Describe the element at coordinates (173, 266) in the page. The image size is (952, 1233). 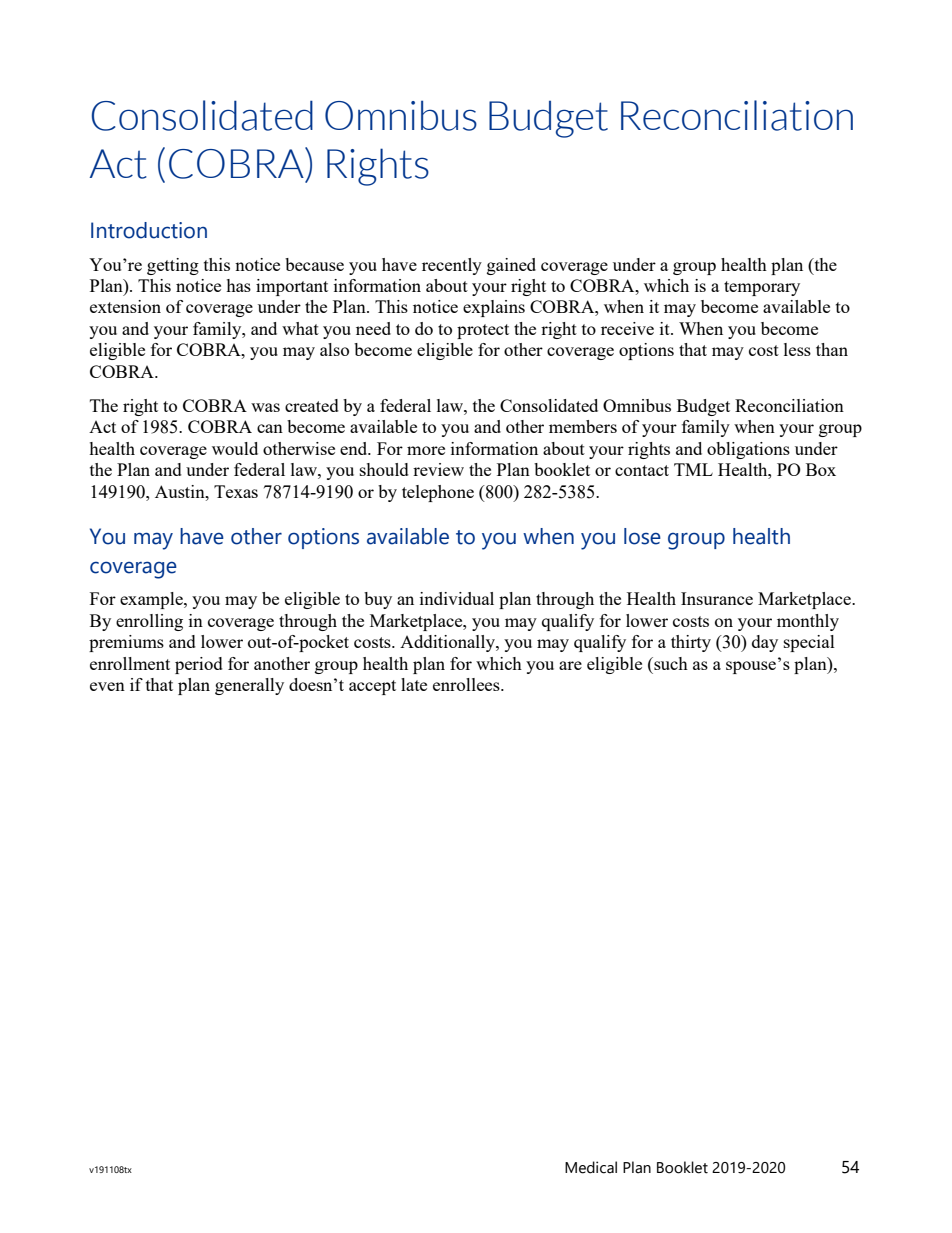
I see `getting` at that location.
